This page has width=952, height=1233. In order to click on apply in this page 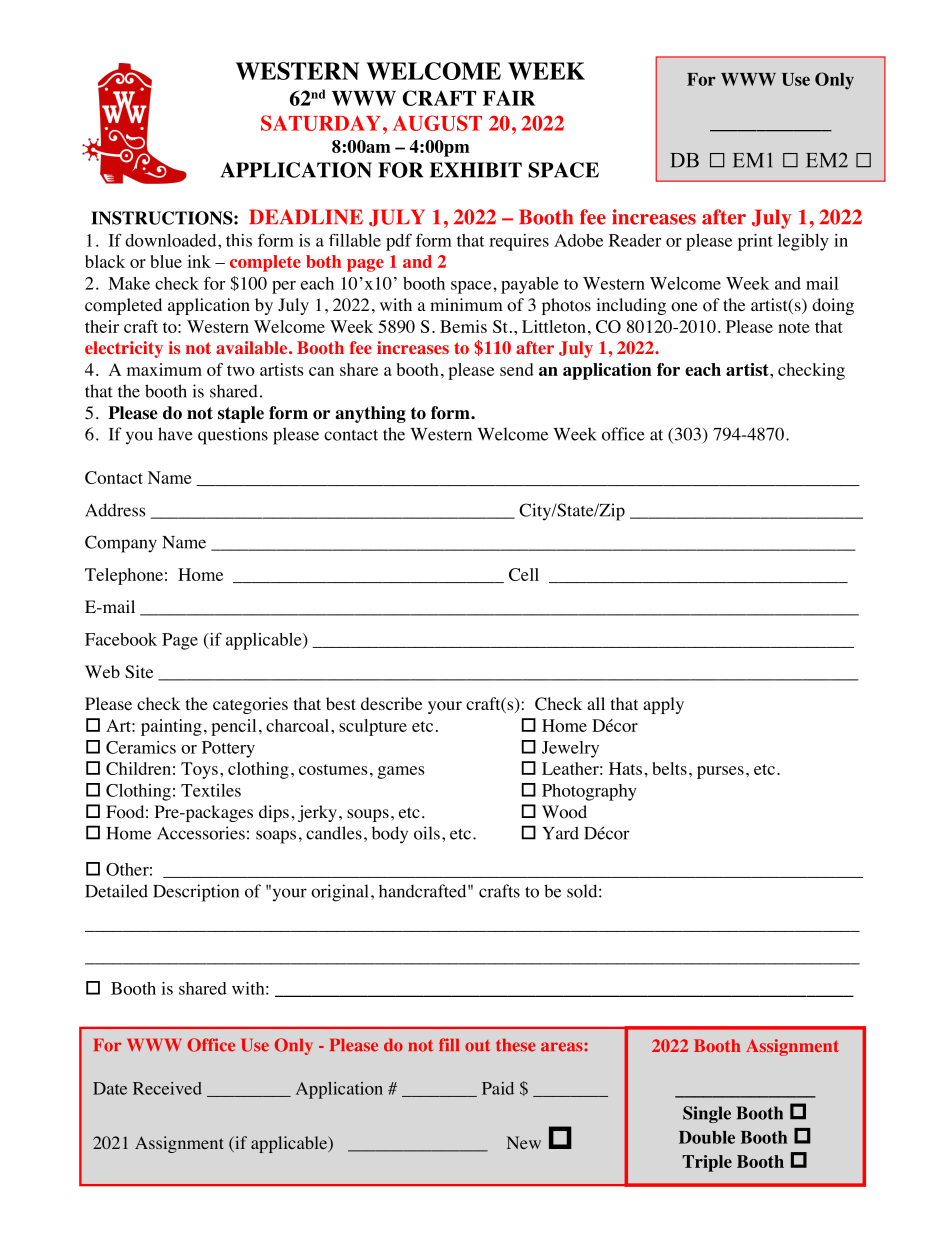, I will do `click(663, 705)`.
